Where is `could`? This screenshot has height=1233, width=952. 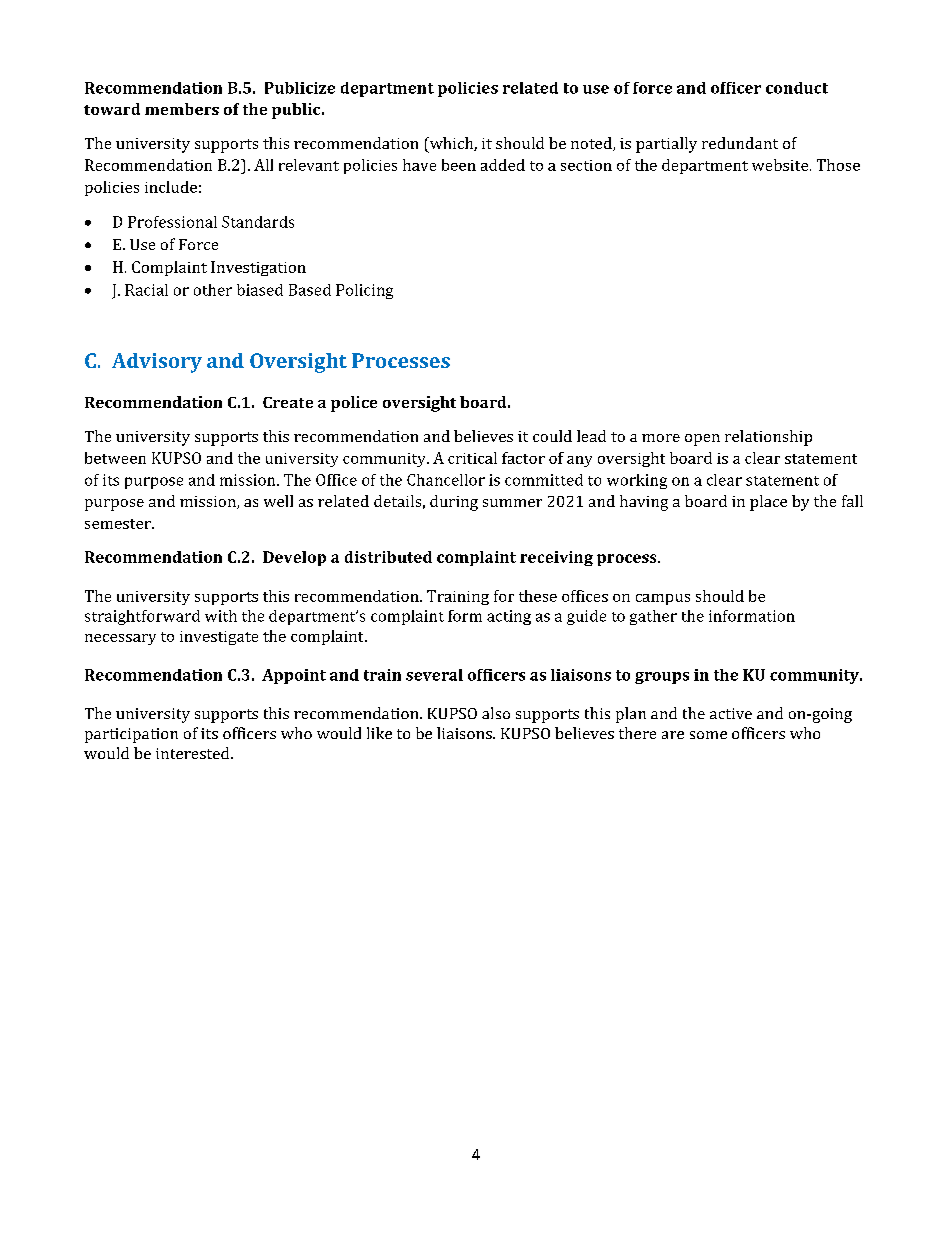
could is located at coordinates (552, 436).
